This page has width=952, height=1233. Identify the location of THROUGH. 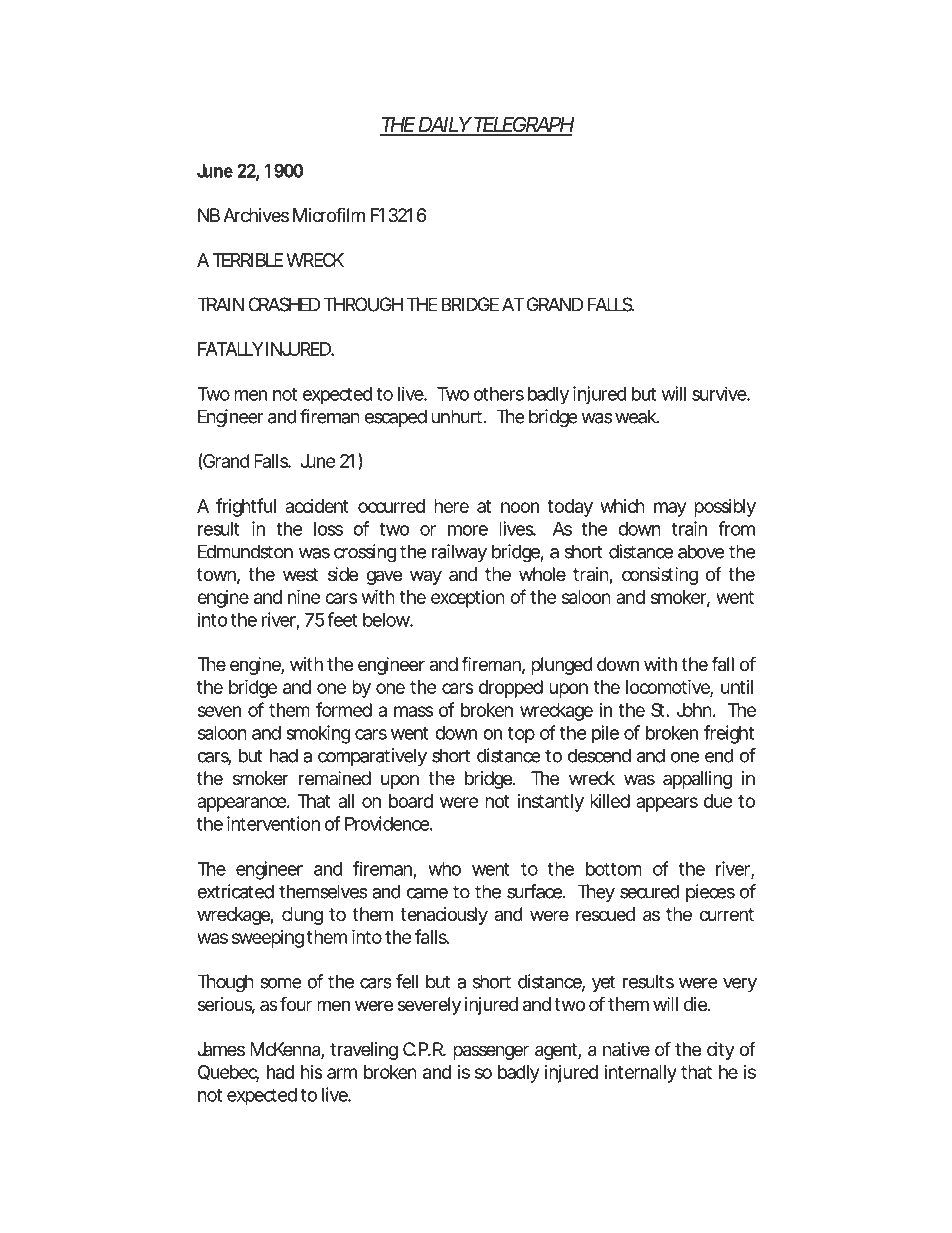
(363, 304).
